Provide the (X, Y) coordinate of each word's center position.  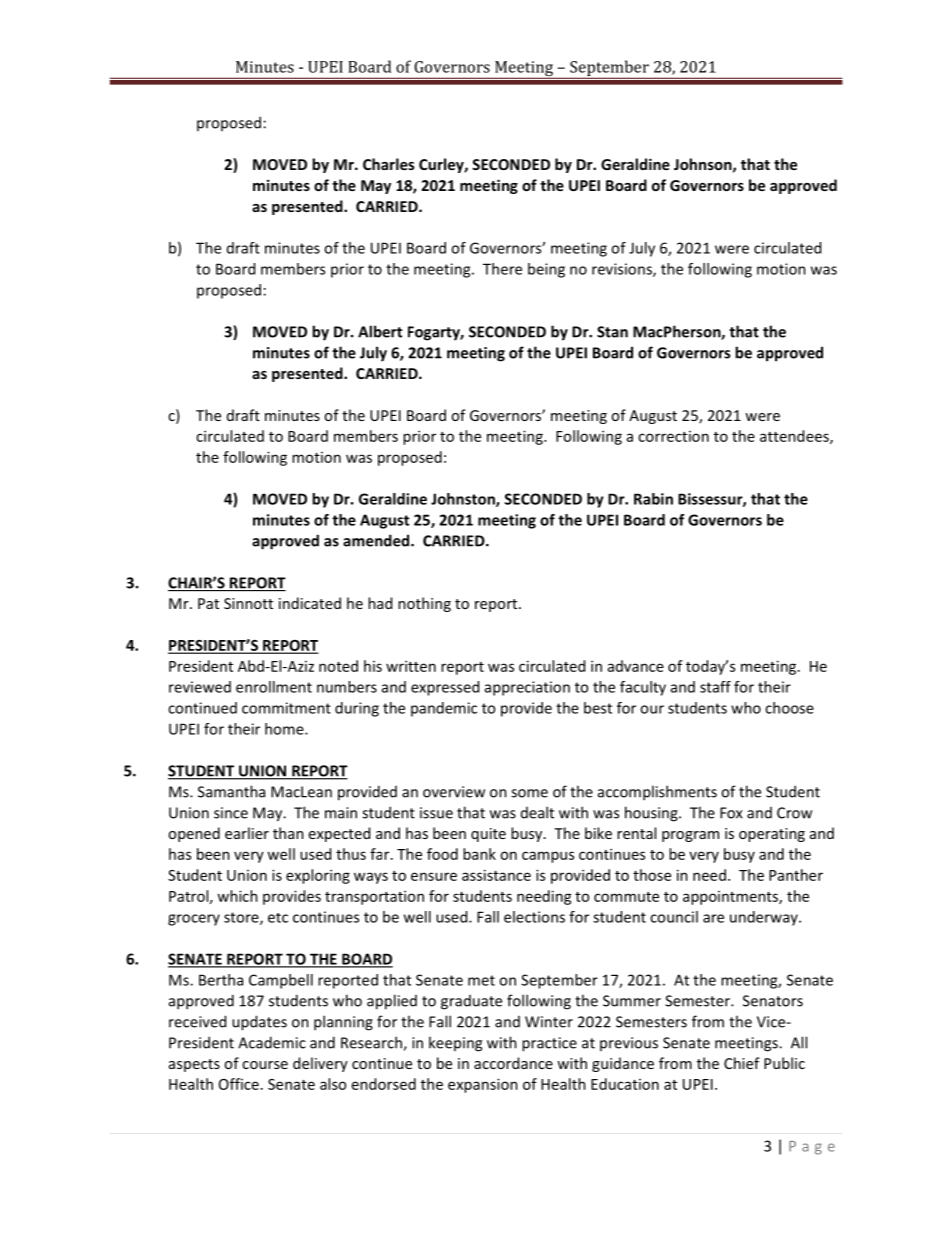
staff (715, 687)
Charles (389, 164)
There (502, 269)
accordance (513, 1063)
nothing (424, 604)
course (265, 1065)
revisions (623, 270)
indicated (310, 603)
